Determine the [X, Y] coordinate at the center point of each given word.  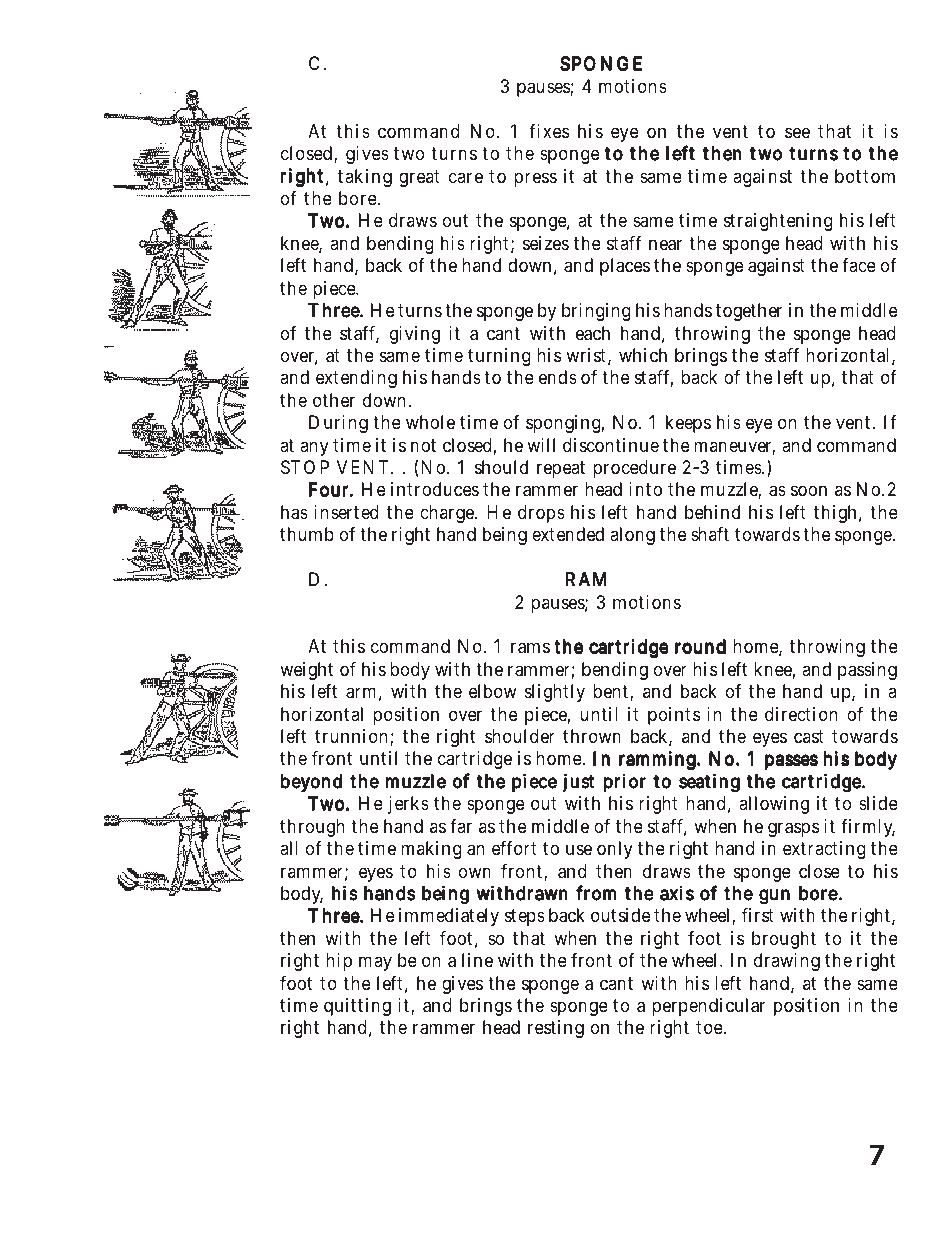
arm [364, 694]
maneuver [734, 448]
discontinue [611, 445]
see [797, 132]
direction [801, 714]
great [419, 178]
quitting [357, 1007]
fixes [549, 131]
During [338, 424]
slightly [555, 693]
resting [556, 1029]
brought [784, 940]
